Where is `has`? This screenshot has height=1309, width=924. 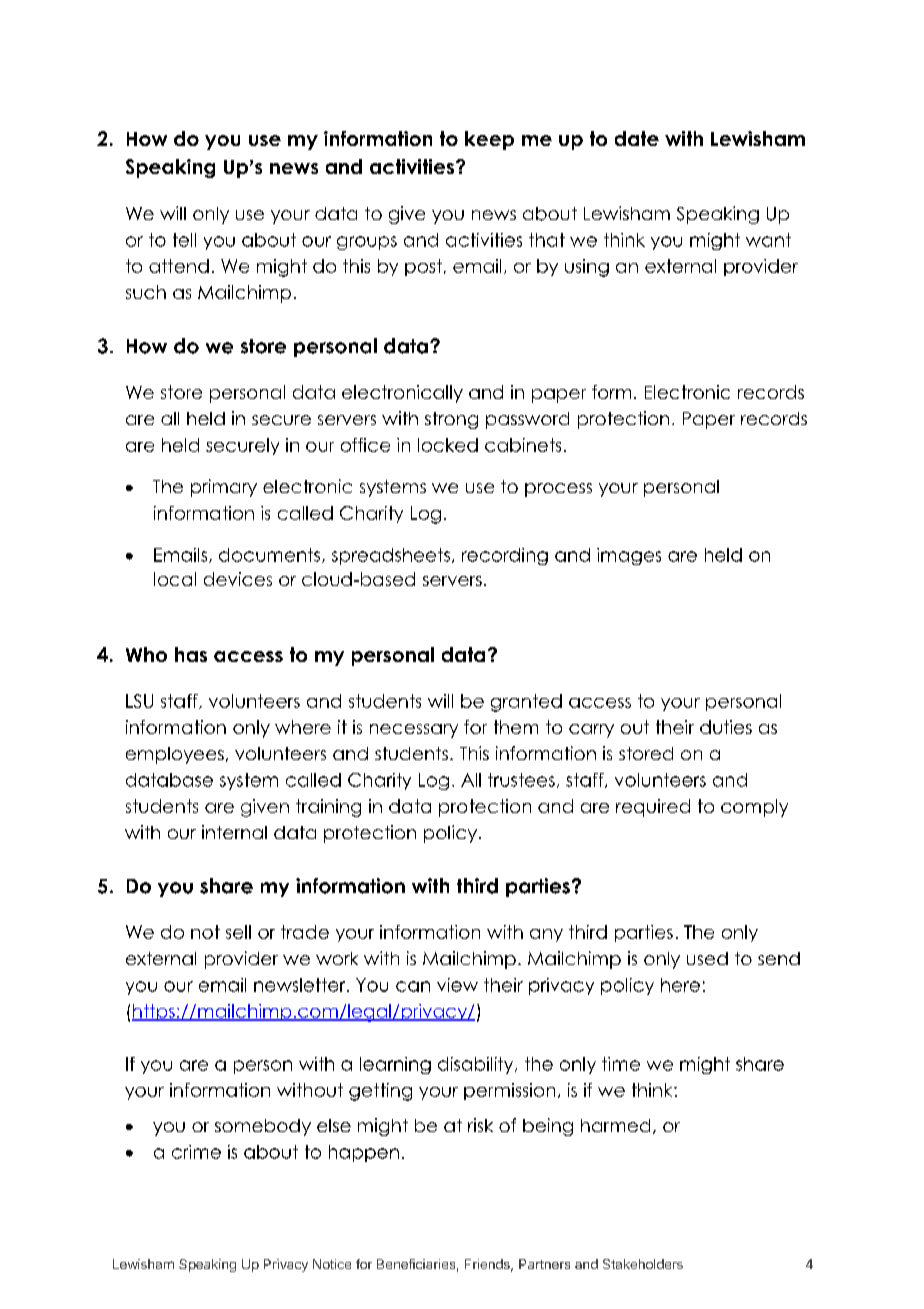
has is located at coordinates (191, 654).
